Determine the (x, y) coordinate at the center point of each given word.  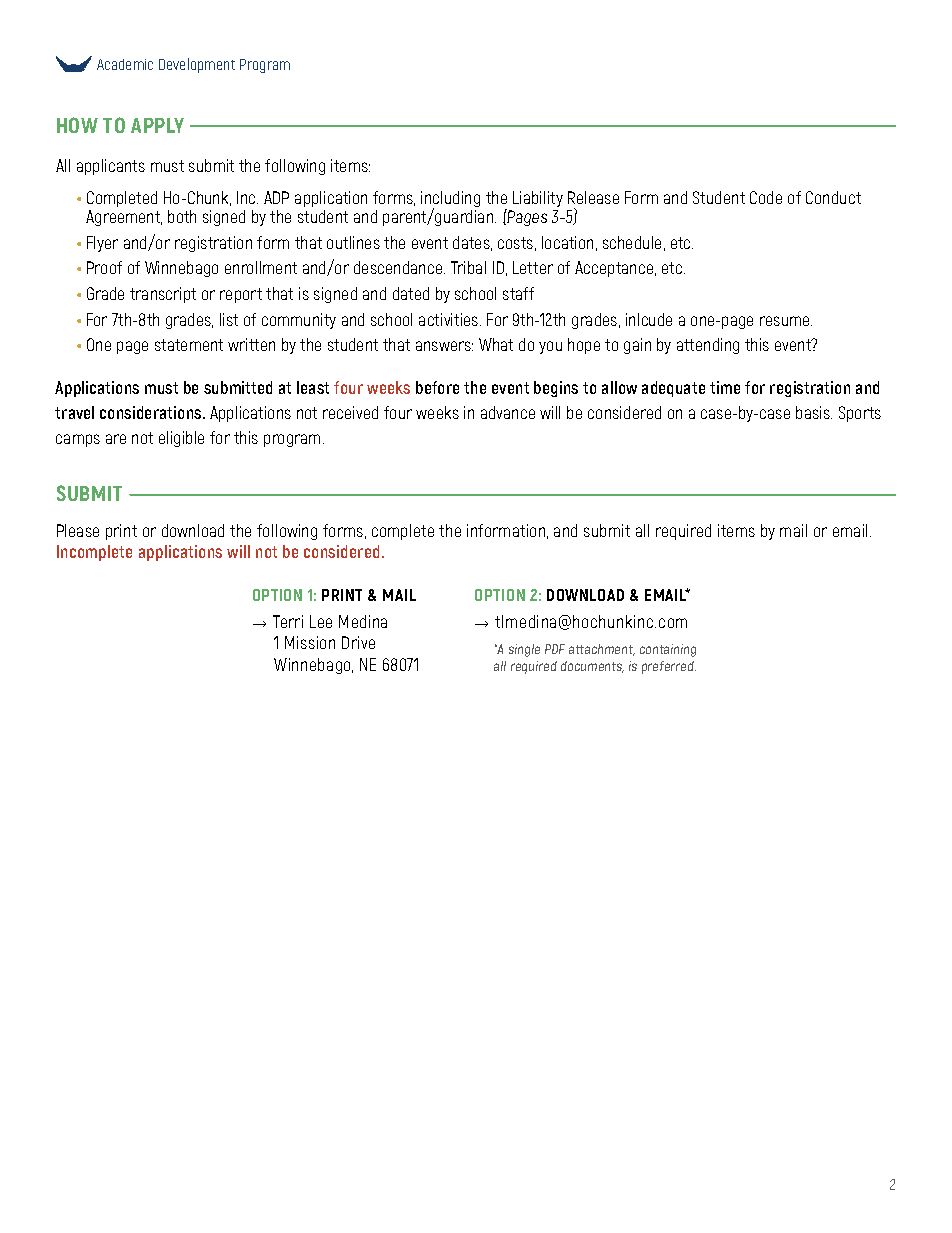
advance (508, 412)
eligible (181, 439)
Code (766, 197)
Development (197, 65)
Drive (358, 642)
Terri (288, 621)
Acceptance (615, 269)
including (450, 200)
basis (814, 412)
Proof (104, 267)
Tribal (468, 267)
